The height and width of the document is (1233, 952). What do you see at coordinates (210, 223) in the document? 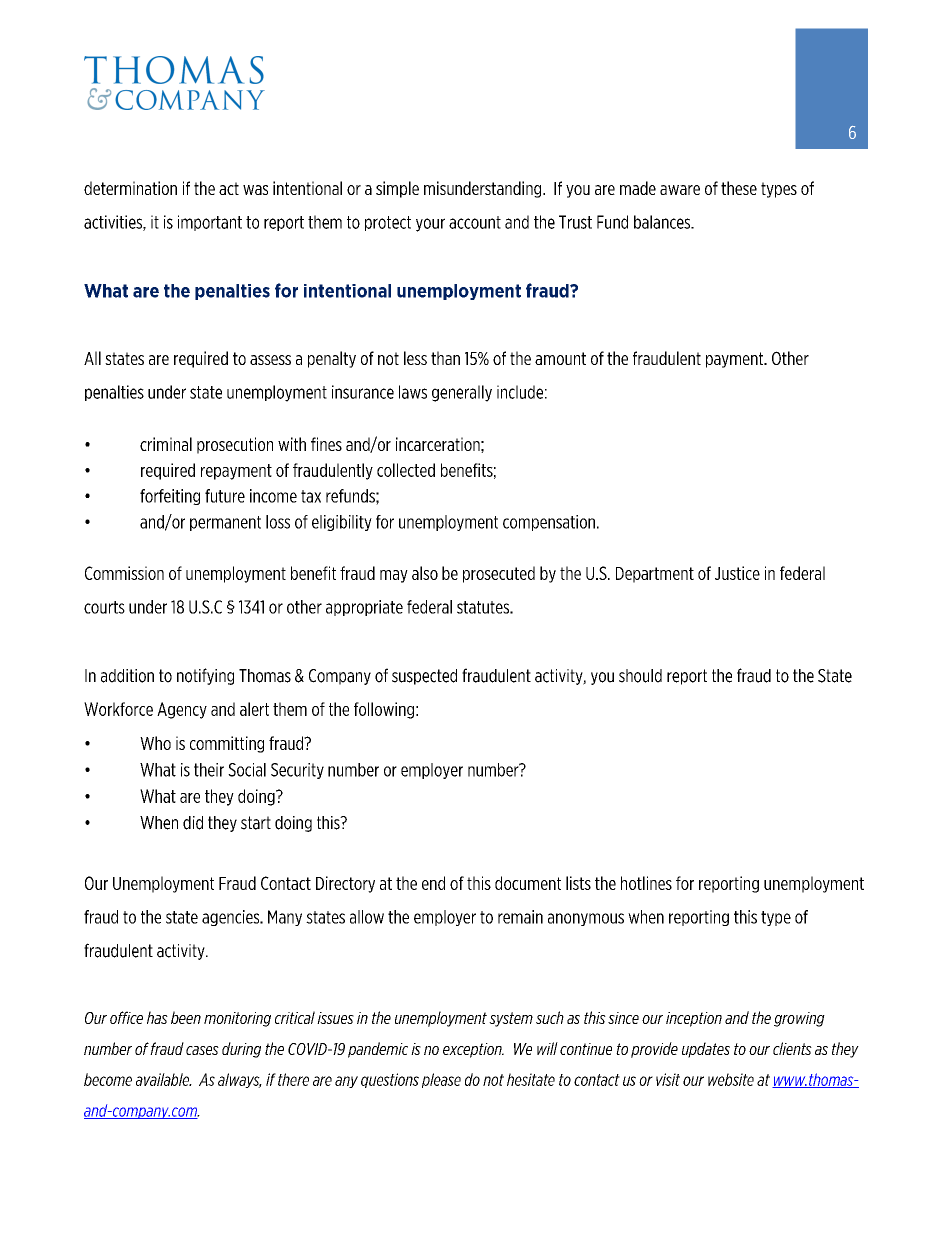
I see `important` at bounding box center [210, 223].
